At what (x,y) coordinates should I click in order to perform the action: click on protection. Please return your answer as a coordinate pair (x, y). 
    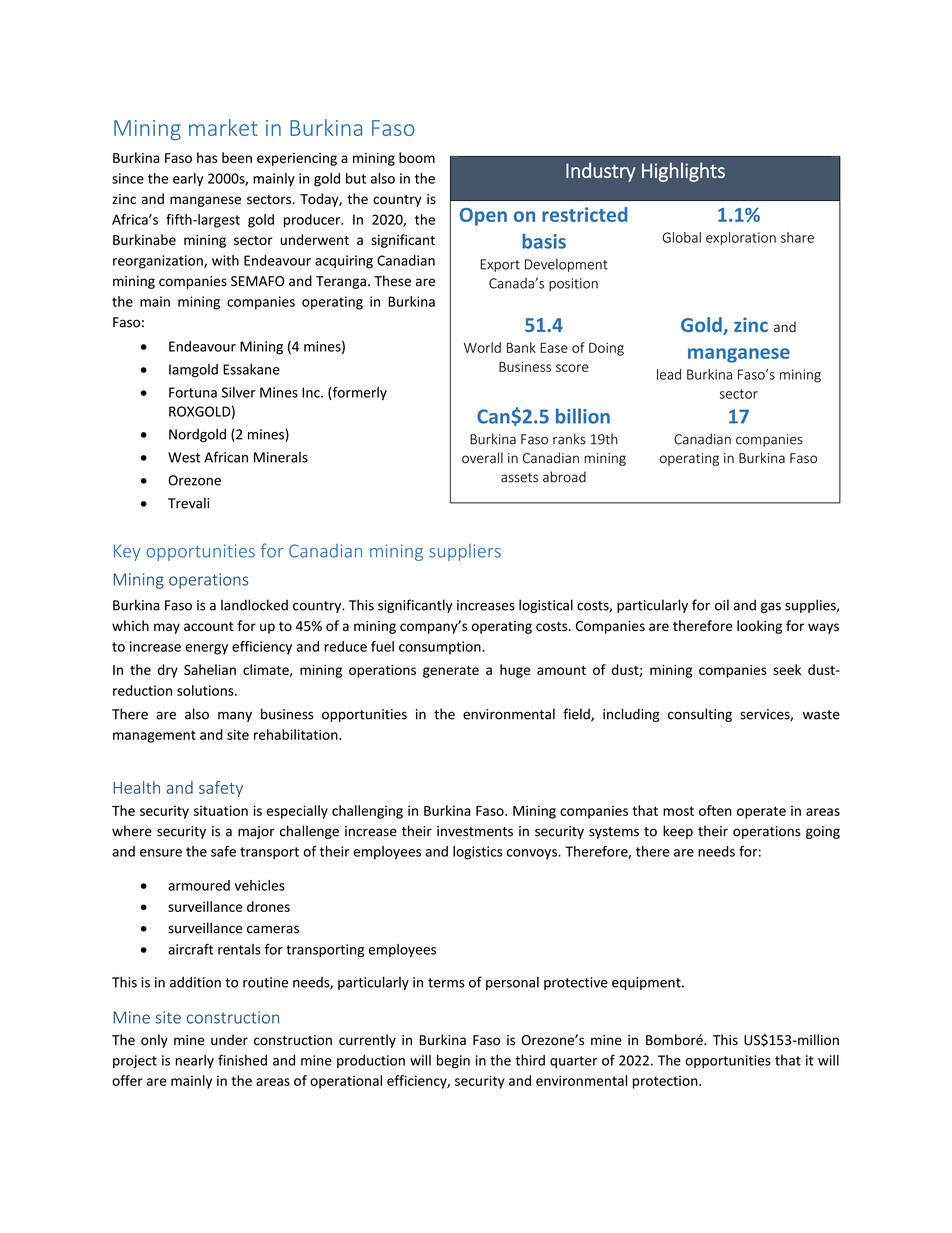
    Looking at the image, I should click on (666, 1082).
